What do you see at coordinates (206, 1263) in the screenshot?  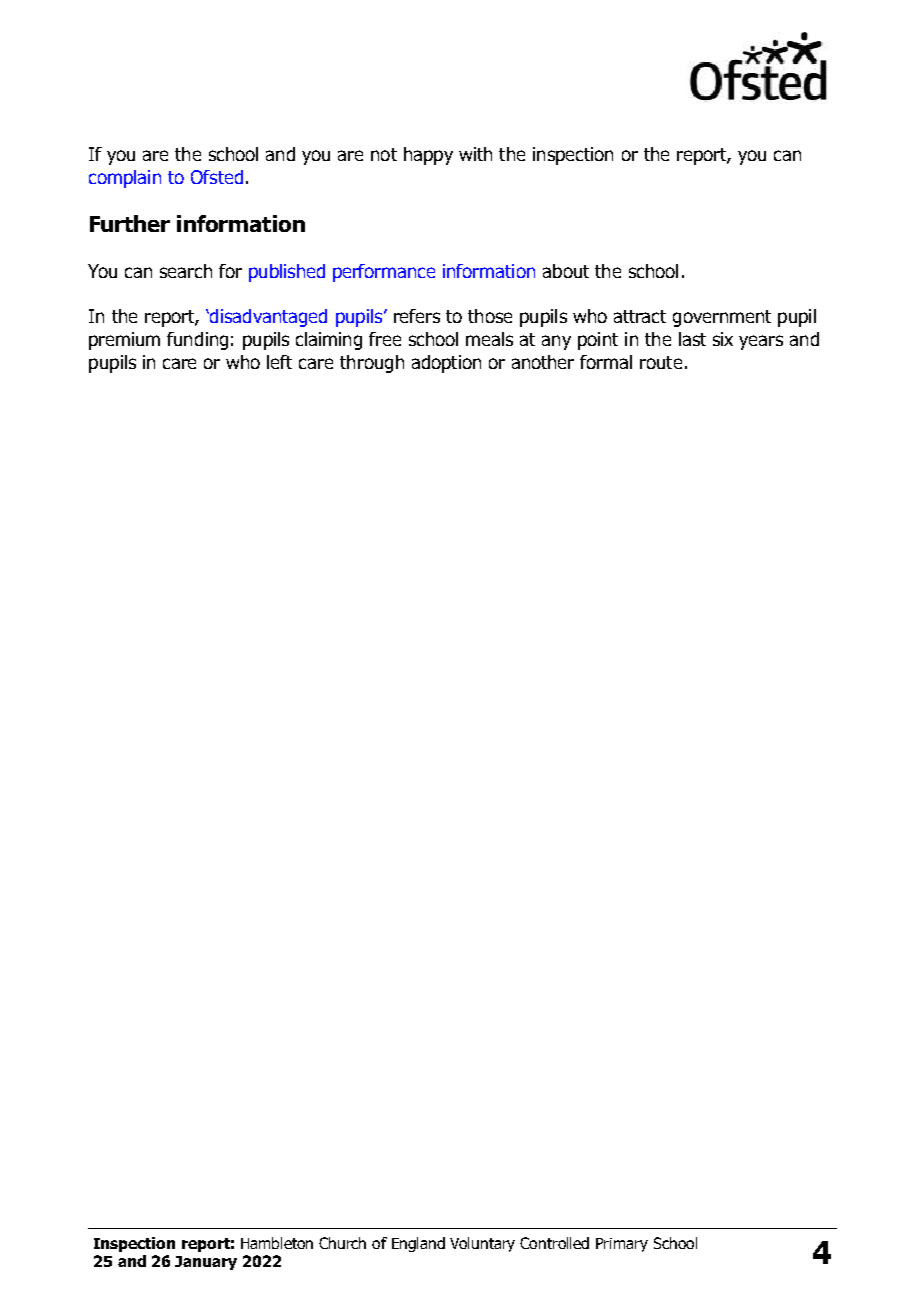 I see `January` at bounding box center [206, 1263].
